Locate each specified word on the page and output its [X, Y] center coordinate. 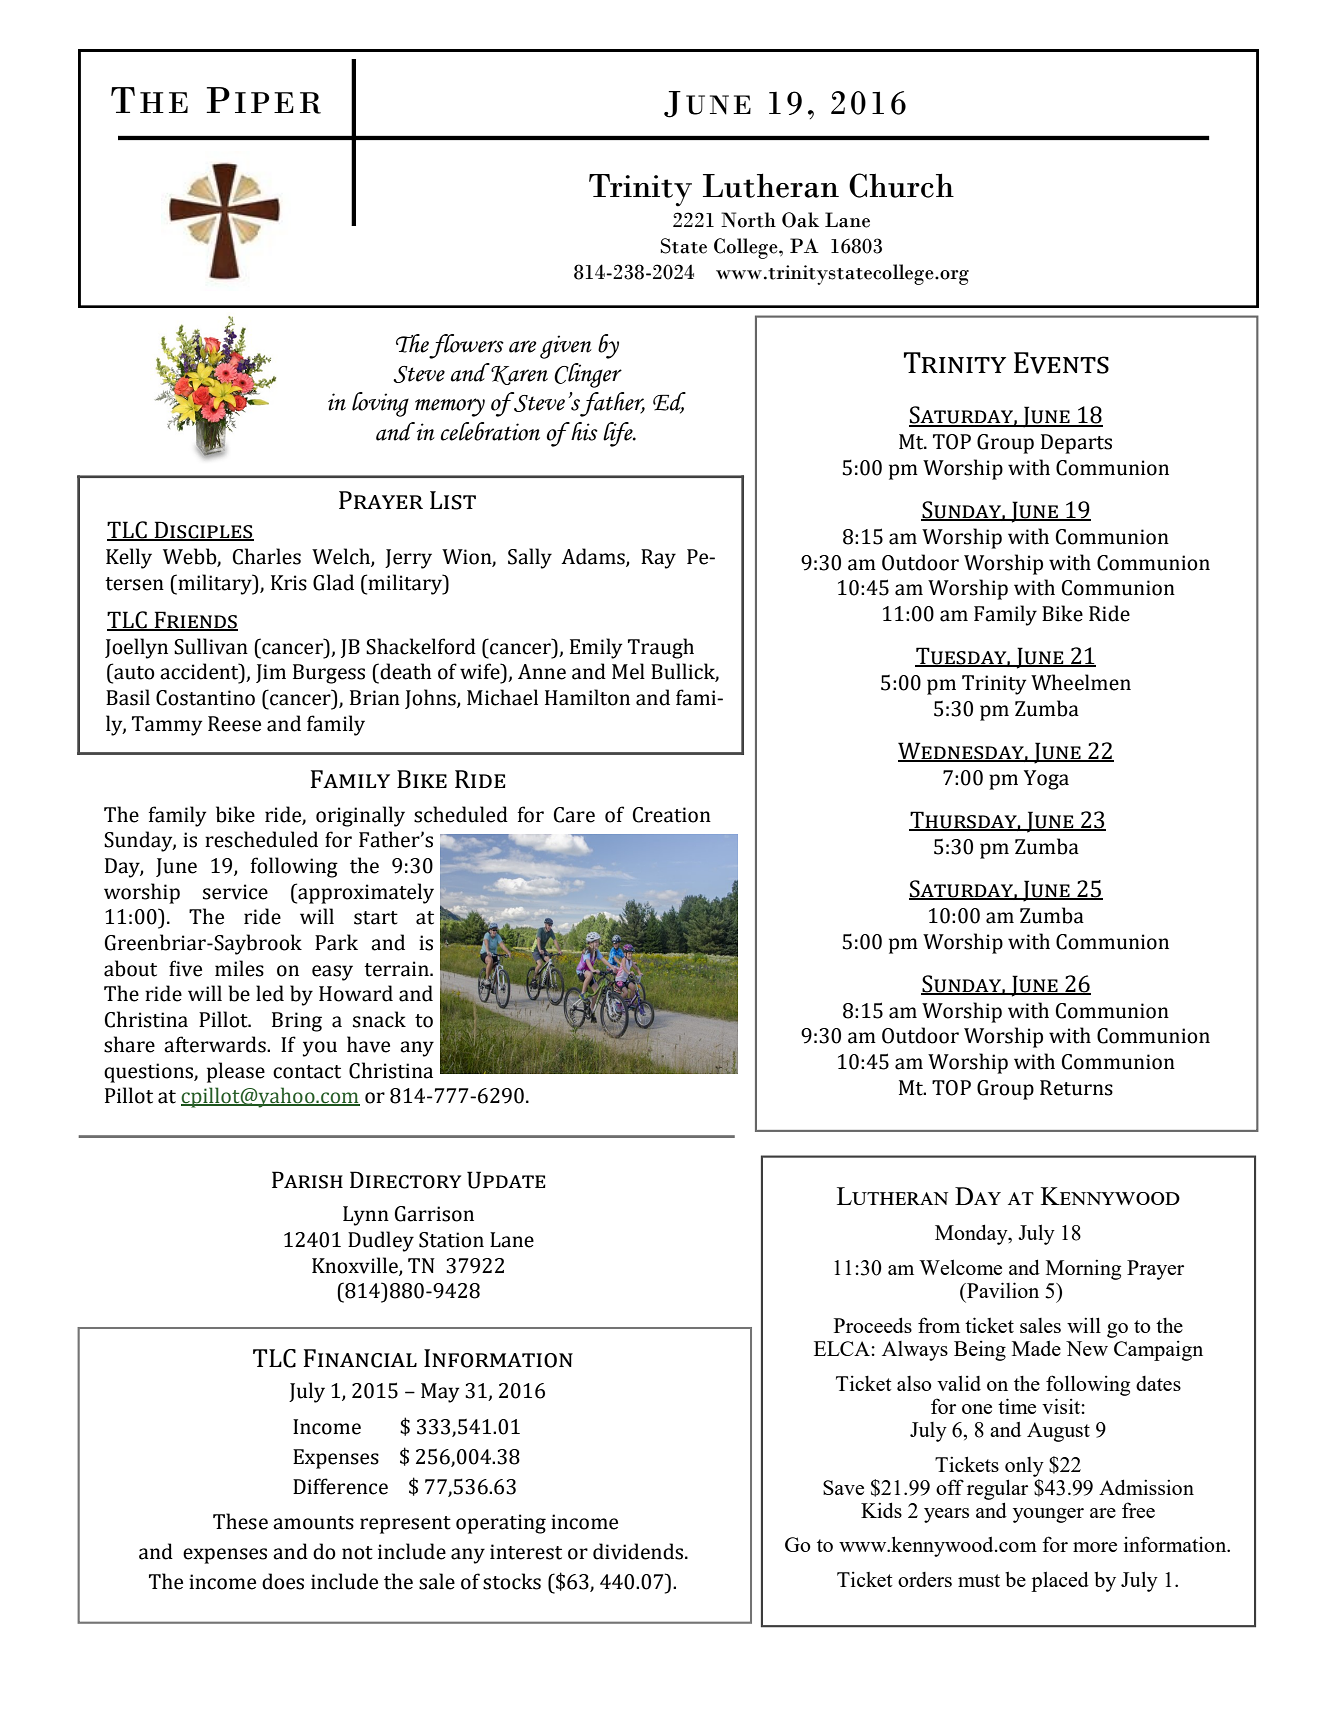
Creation [672, 815]
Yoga [1046, 780]
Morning [1083, 1269]
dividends [639, 1551]
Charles [267, 556]
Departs [1076, 444]
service [235, 892]
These [240, 1521]
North [748, 220]
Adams [594, 557]
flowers [466, 346]
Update [506, 1180]
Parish [307, 1180]
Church [901, 185]
